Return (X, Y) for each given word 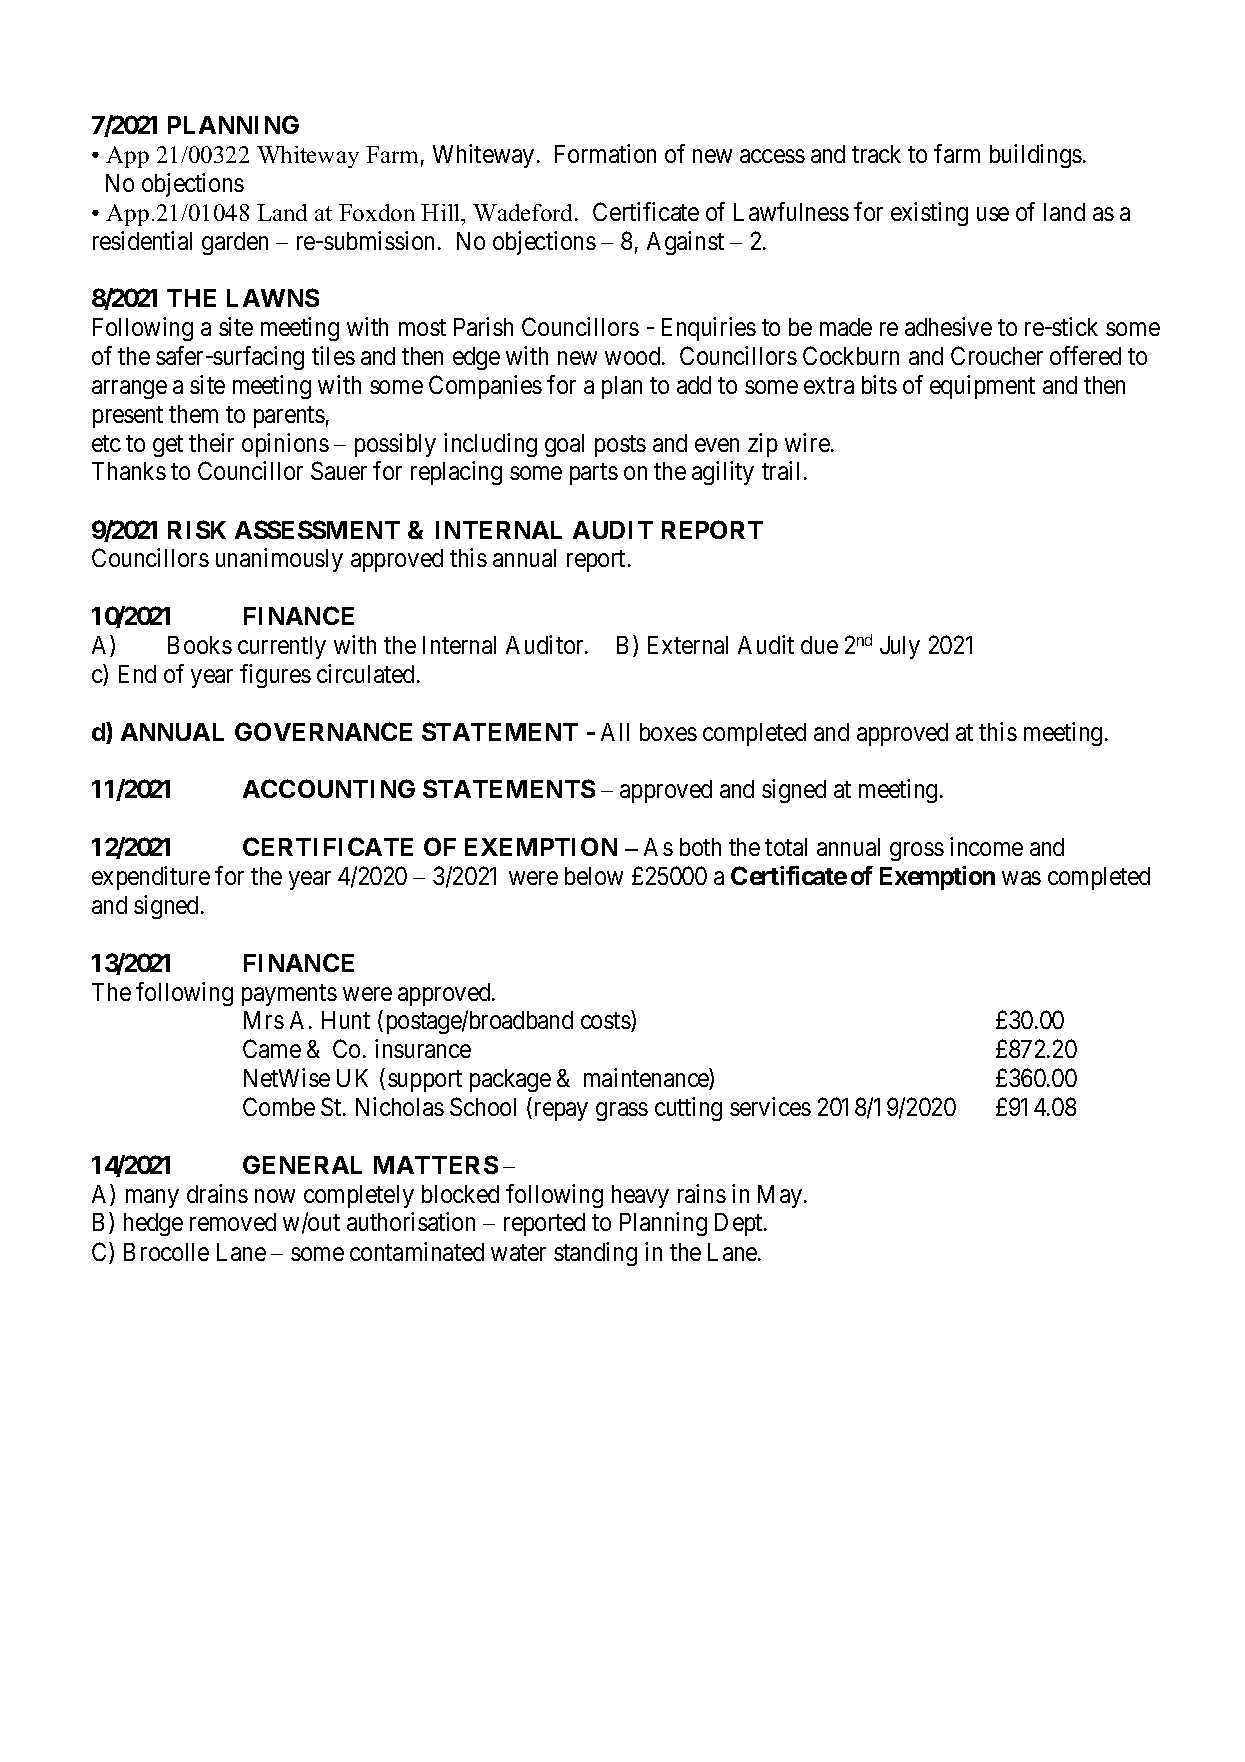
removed (233, 1222)
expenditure (151, 878)
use (993, 214)
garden (235, 243)
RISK (197, 529)
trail (780, 470)
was (1021, 878)
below (594, 876)
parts (594, 474)
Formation (605, 153)
